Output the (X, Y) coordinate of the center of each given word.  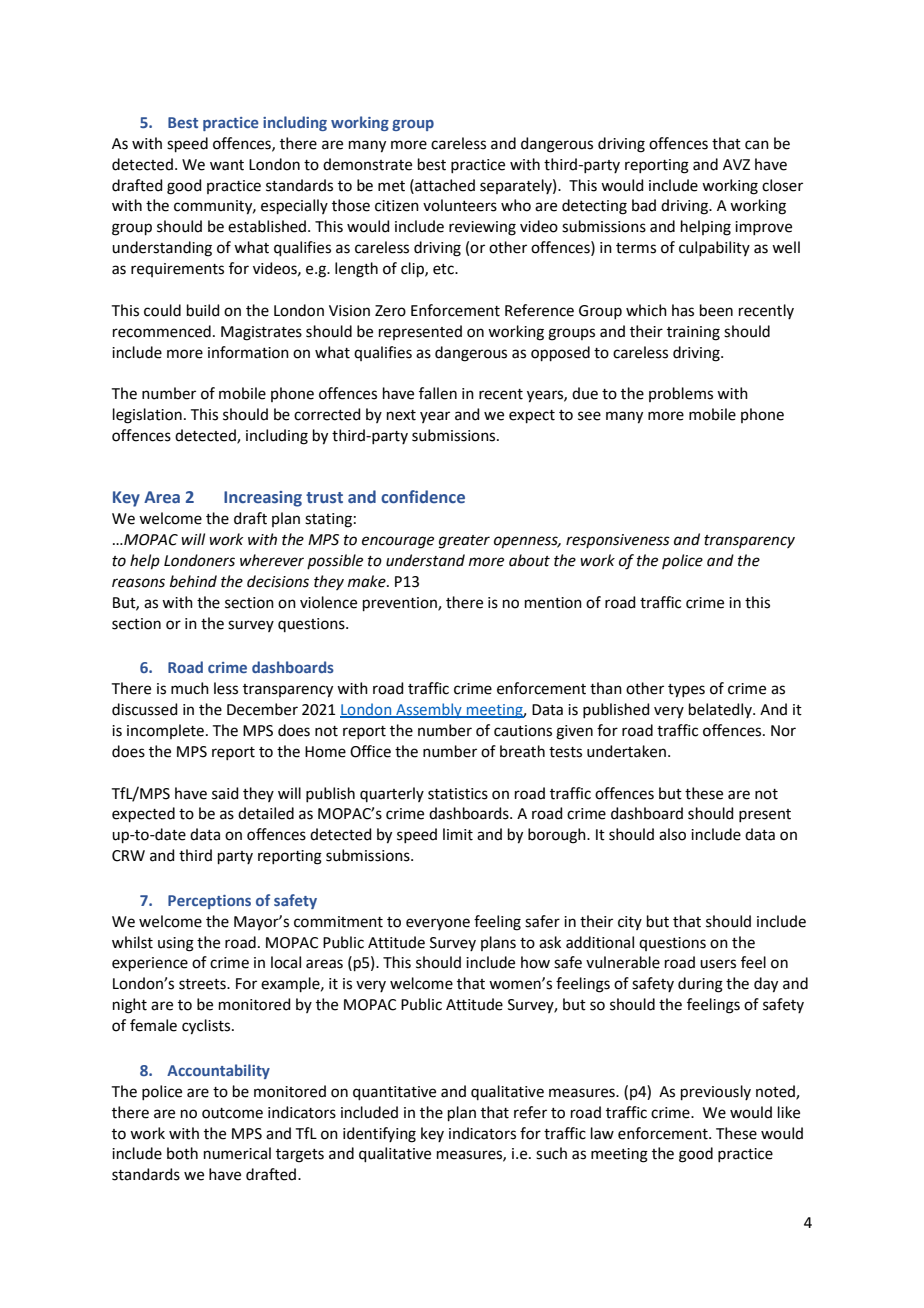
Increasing (263, 499)
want (227, 165)
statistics (458, 794)
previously (716, 1092)
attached (444, 185)
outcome (232, 1113)
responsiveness (618, 541)
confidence (423, 497)
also (672, 834)
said (225, 793)
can (757, 145)
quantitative (394, 1093)
